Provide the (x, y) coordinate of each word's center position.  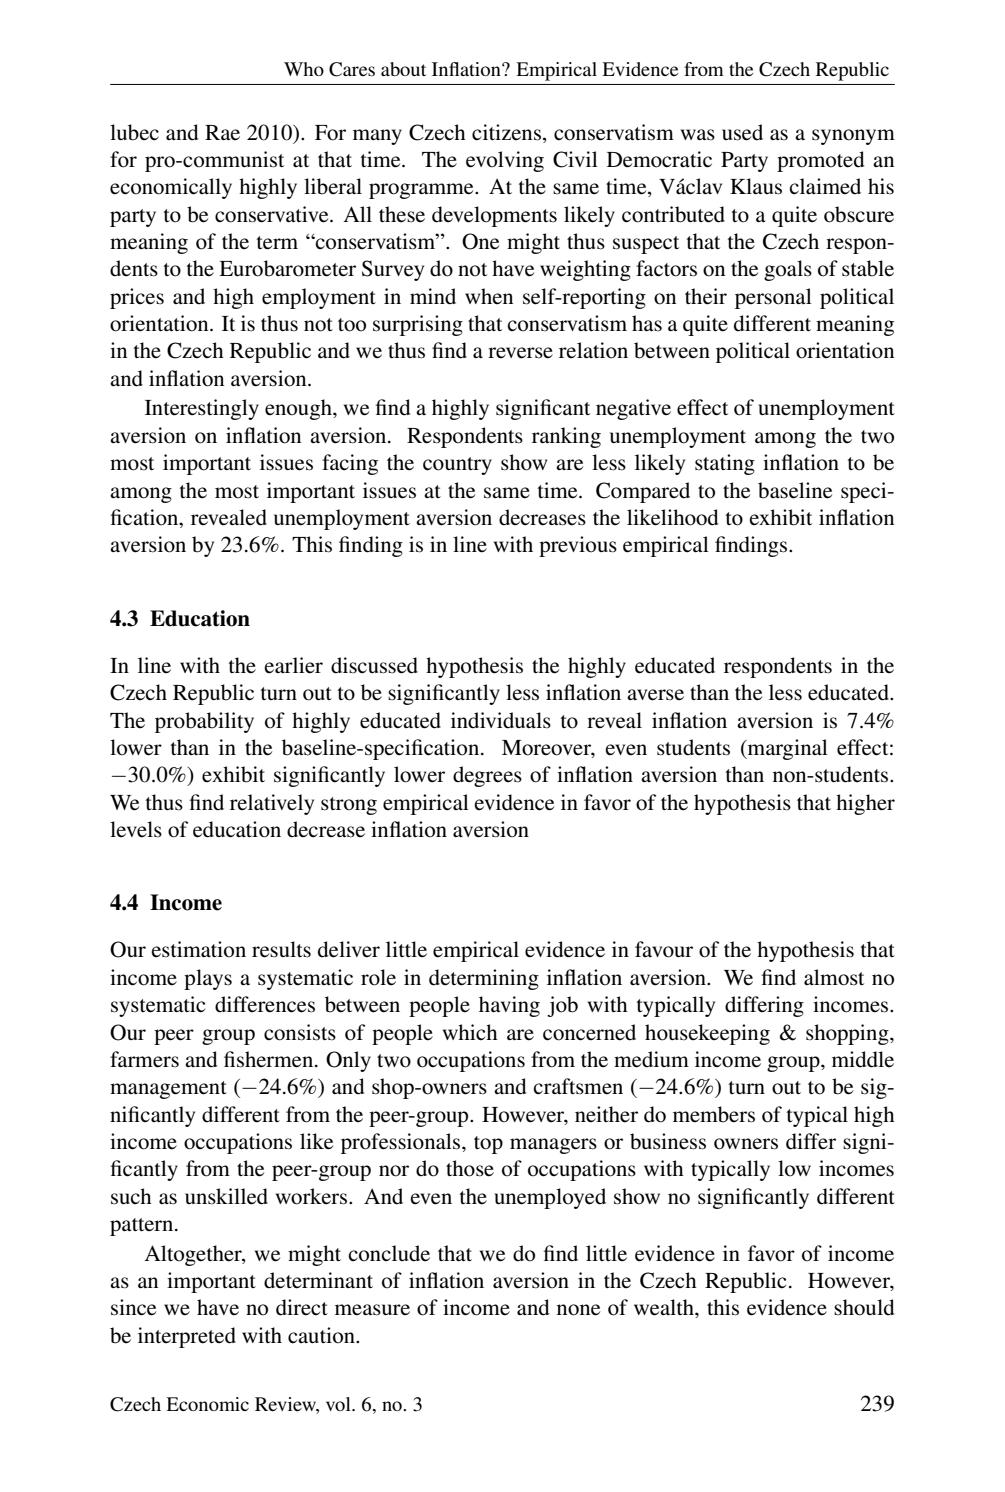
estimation (198, 949)
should (864, 1307)
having (509, 1006)
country (457, 466)
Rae (222, 132)
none (578, 1310)
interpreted (187, 1337)
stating (725, 464)
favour (664, 949)
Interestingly (202, 409)
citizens (506, 132)
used (742, 132)
